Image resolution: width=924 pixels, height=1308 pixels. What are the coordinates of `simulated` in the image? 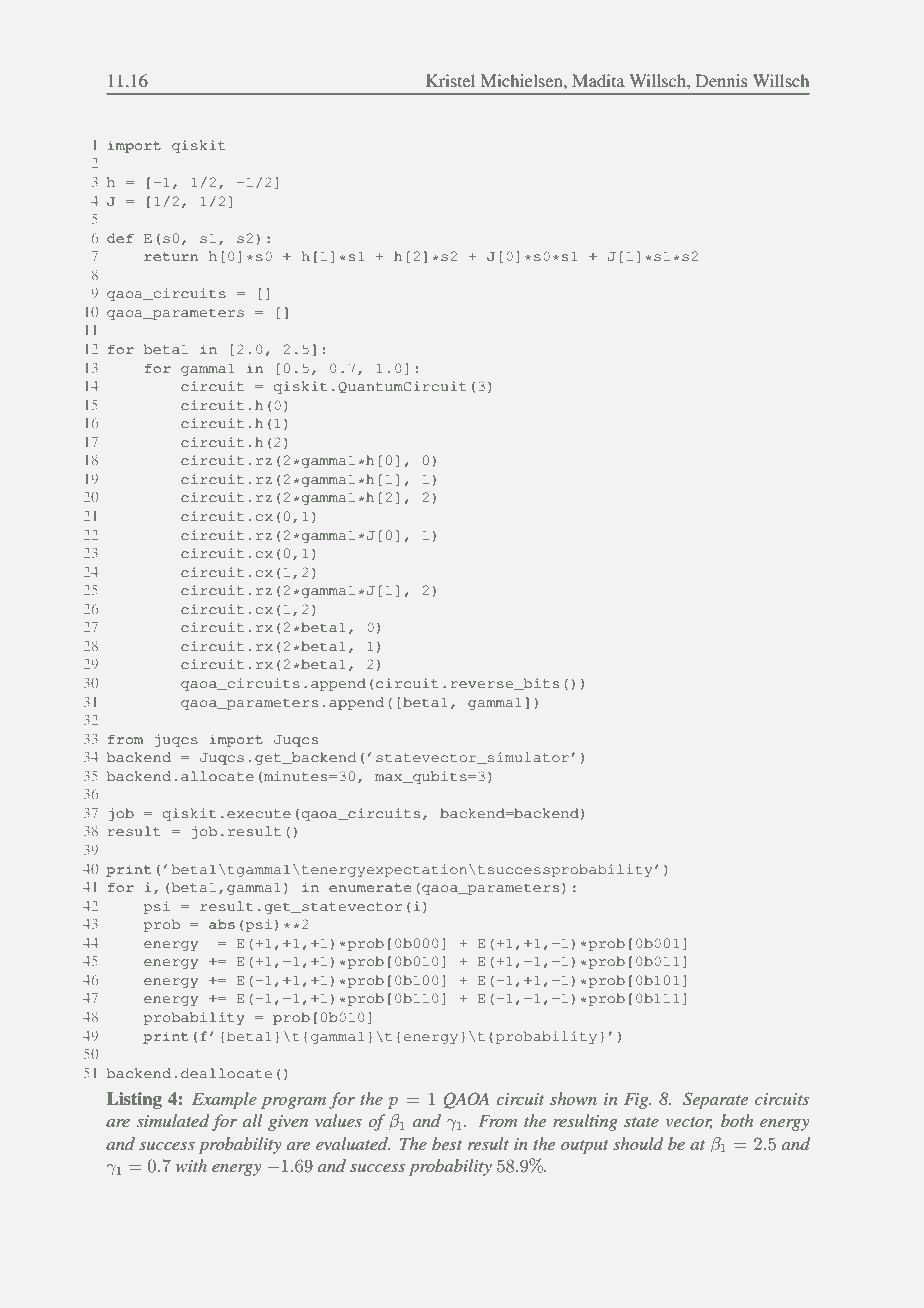 It's located at (173, 1120).
